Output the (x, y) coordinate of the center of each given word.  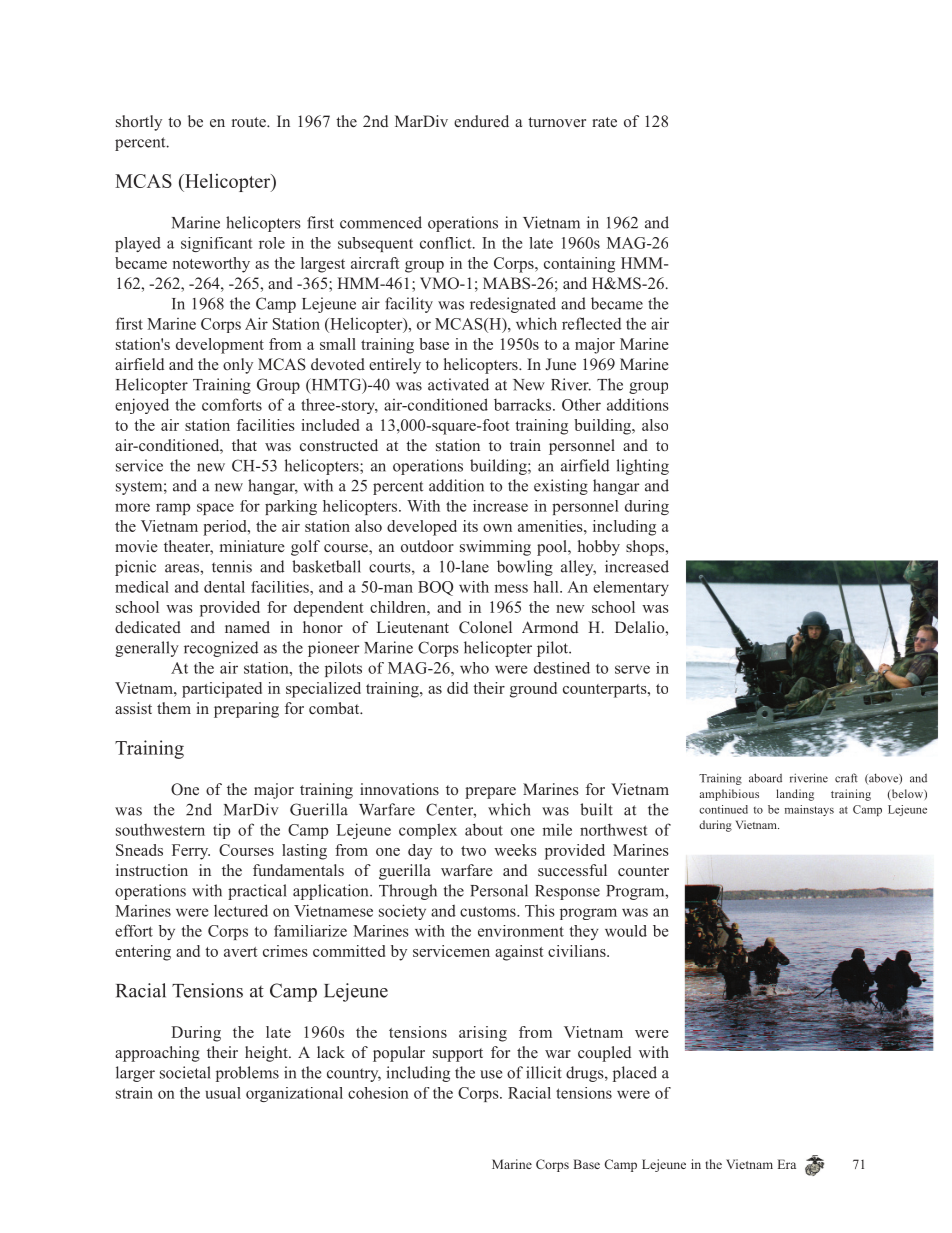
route (250, 122)
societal (185, 1072)
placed (635, 1074)
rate (604, 122)
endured (481, 121)
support (458, 1055)
